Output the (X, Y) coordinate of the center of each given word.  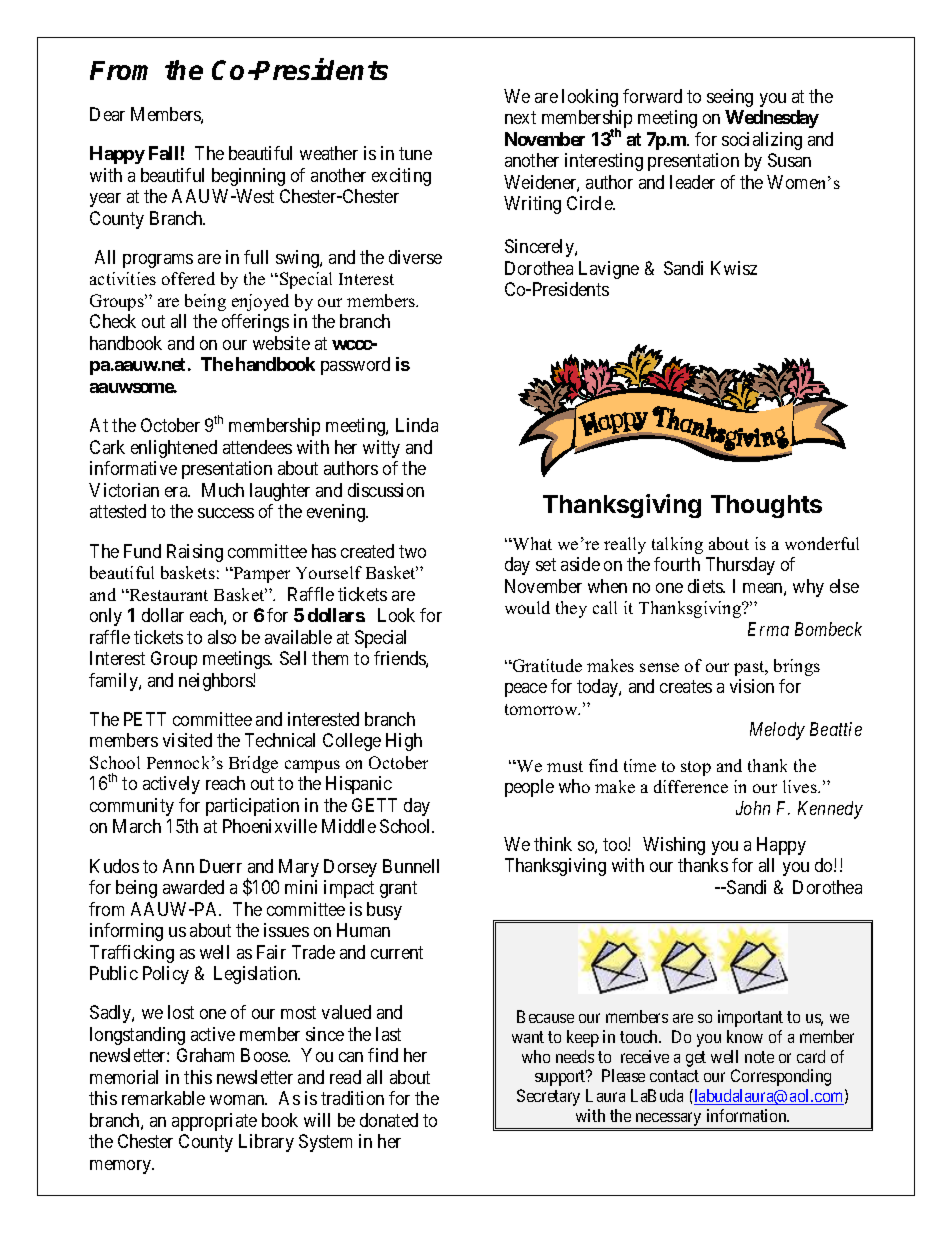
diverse (415, 257)
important (750, 1018)
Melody (777, 731)
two (412, 551)
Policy (166, 975)
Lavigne (609, 270)
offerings (255, 323)
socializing (762, 141)
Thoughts (766, 506)
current (397, 952)
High (404, 742)
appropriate (214, 1122)
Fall (163, 153)
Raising (195, 553)
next (520, 118)
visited (187, 740)
